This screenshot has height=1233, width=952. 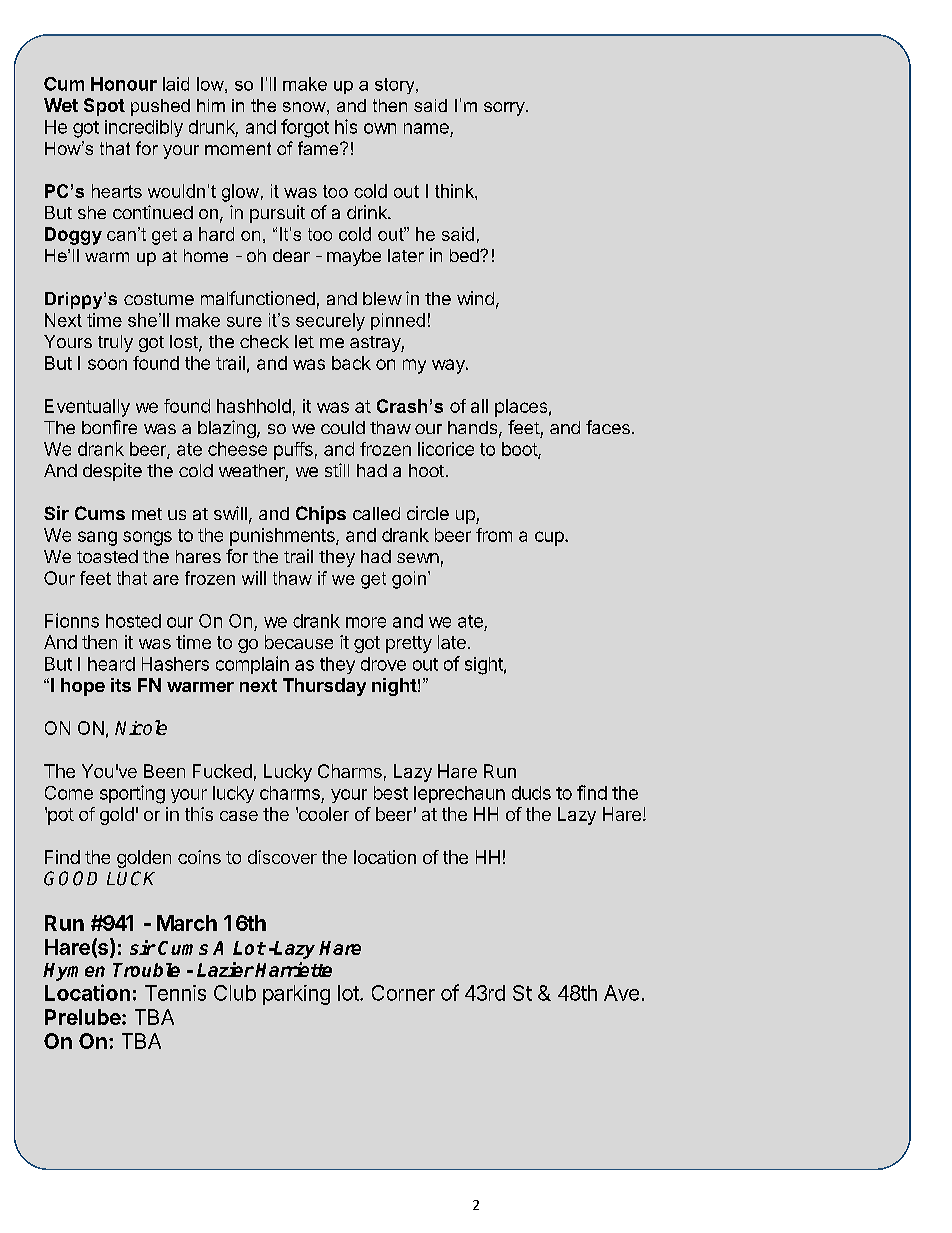 What do you see at coordinates (475, 298) in the screenshot?
I see `wind` at bounding box center [475, 298].
